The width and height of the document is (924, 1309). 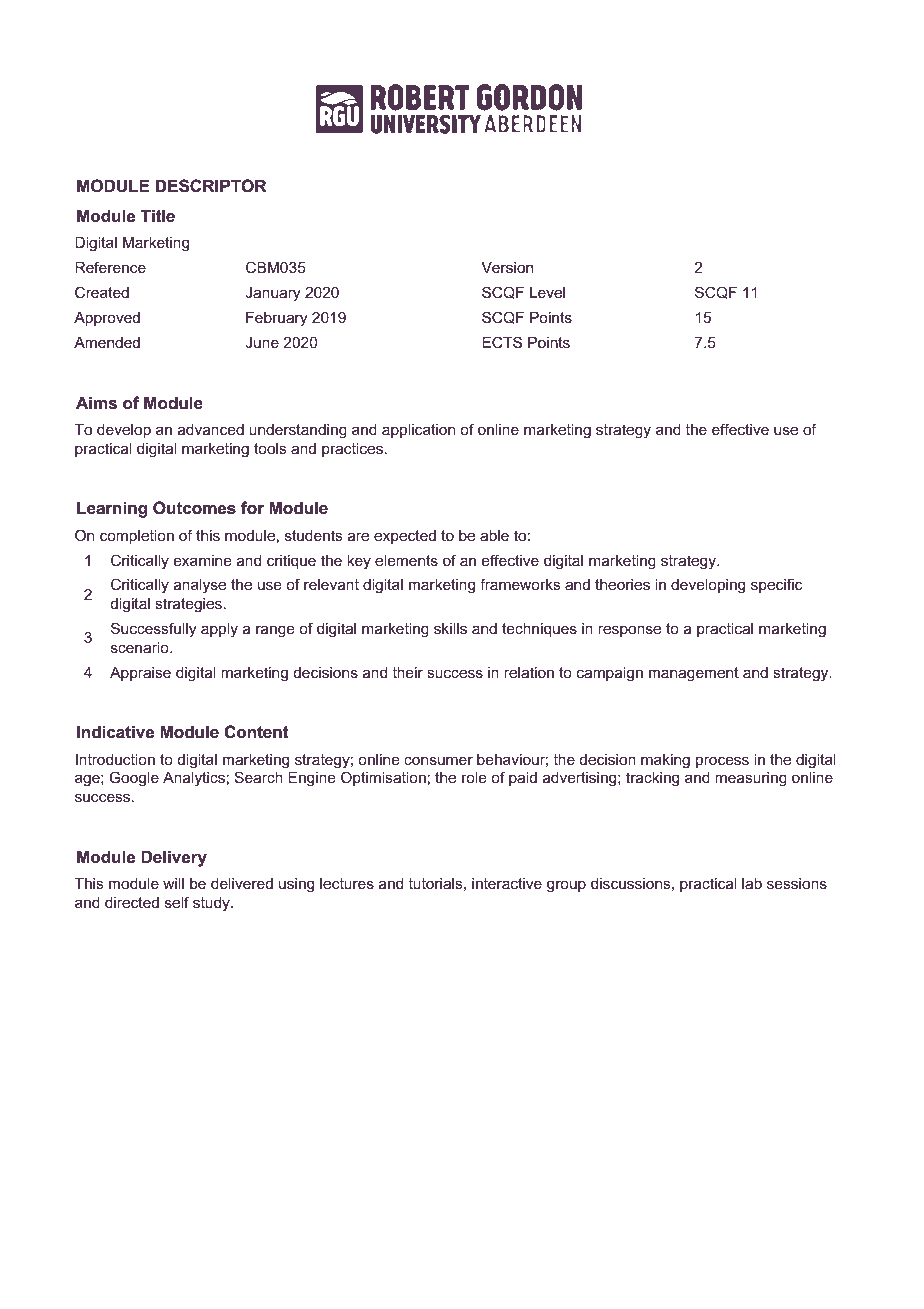 I want to click on Version, so click(x=507, y=267).
